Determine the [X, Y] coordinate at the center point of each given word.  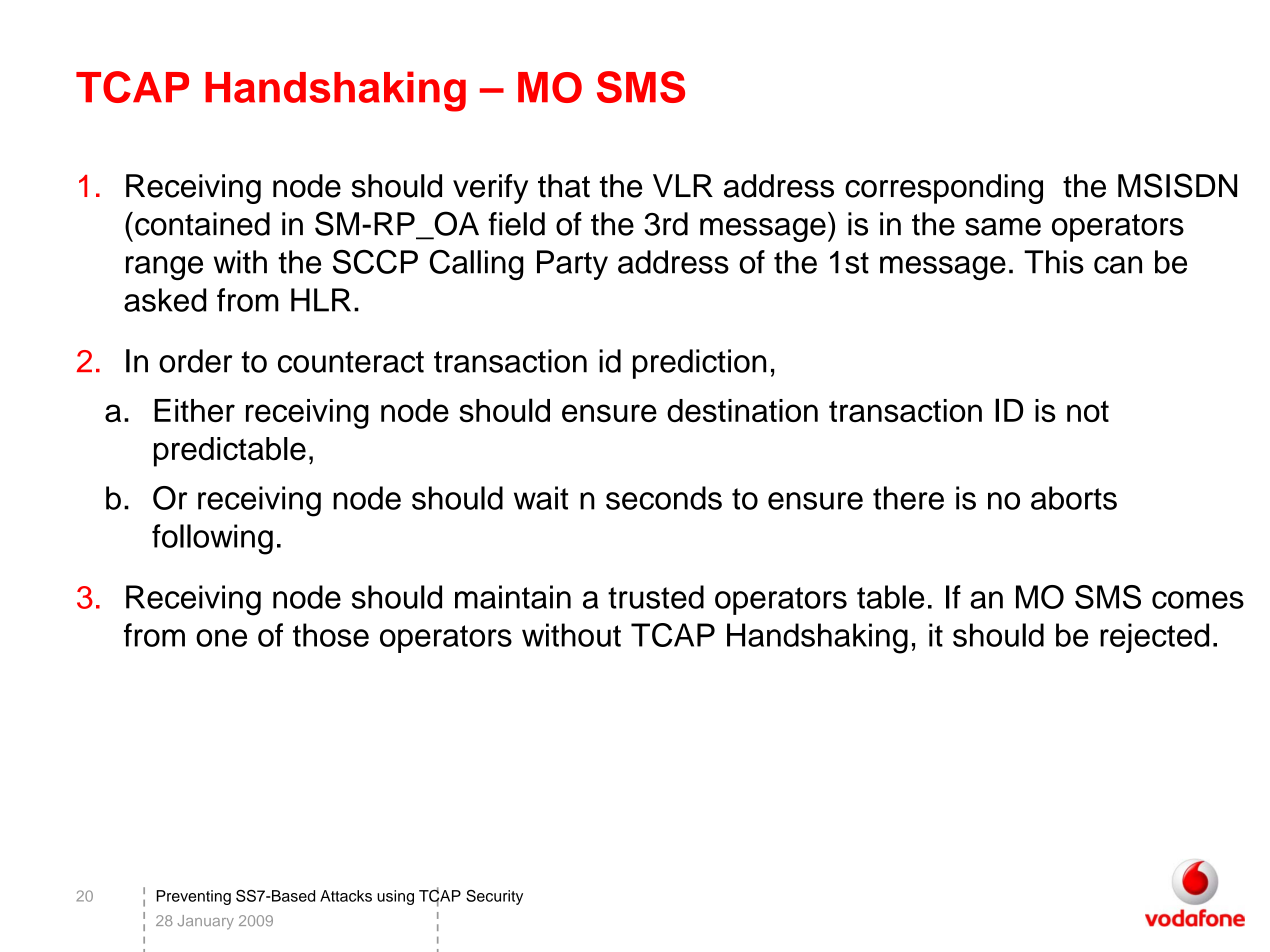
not [1088, 411]
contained [202, 224]
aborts [1074, 498]
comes [1198, 600]
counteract [351, 362]
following [212, 539]
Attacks [346, 896]
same [1003, 227]
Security [494, 897]
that [564, 186]
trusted [656, 597]
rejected [1154, 638]
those [331, 635]
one [221, 638]
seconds [664, 498]
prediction [699, 364]
